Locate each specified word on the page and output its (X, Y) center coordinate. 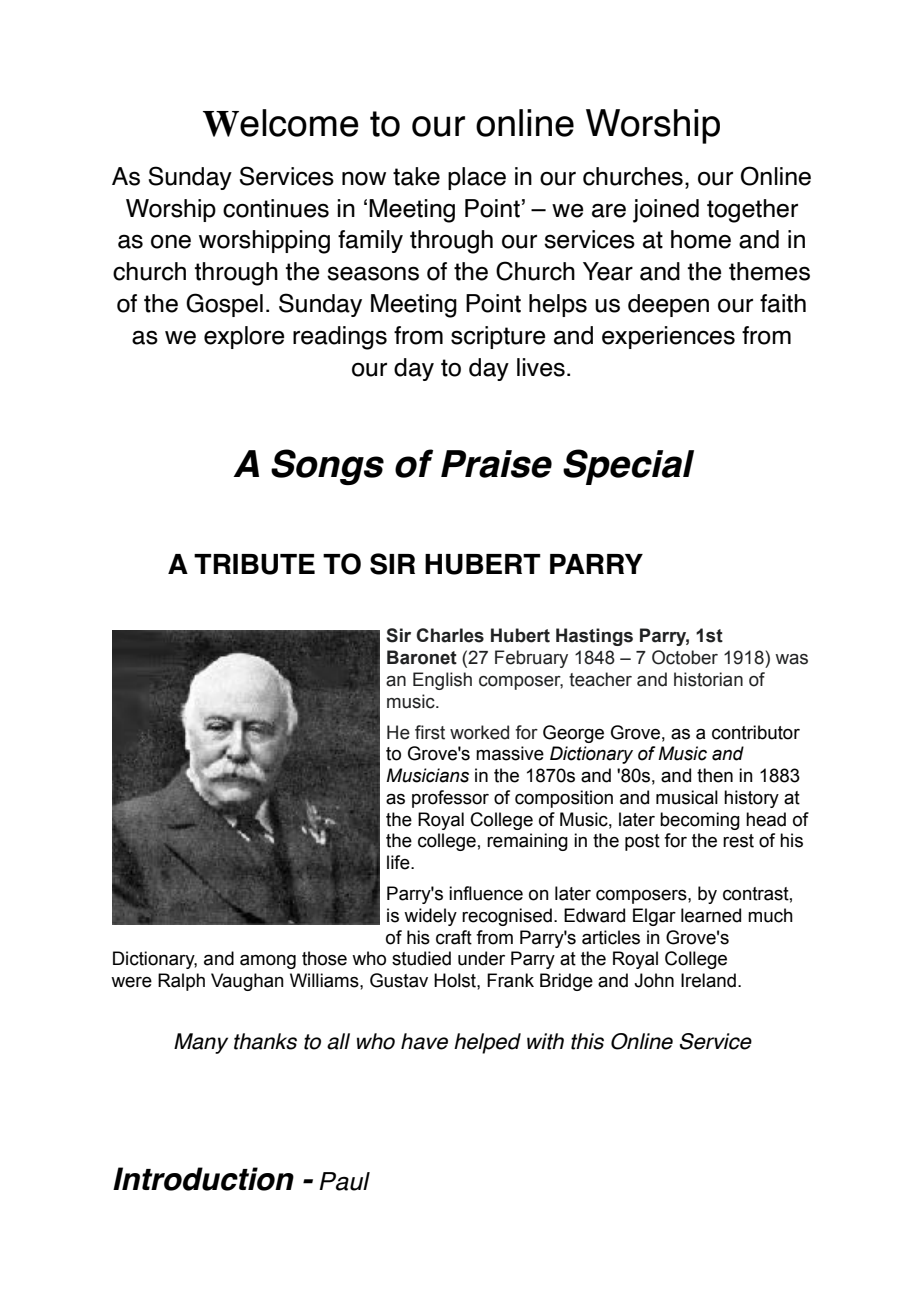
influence (486, 893)
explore (244, 337)
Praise (496, 464)
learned (711, 915)
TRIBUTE (254, 564)
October (685, 657)
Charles (450, 635)
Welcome (281, 123)
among (268, 962)
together (752, 211)
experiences (668, 337)
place (477, 178)
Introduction (203, 1179)
